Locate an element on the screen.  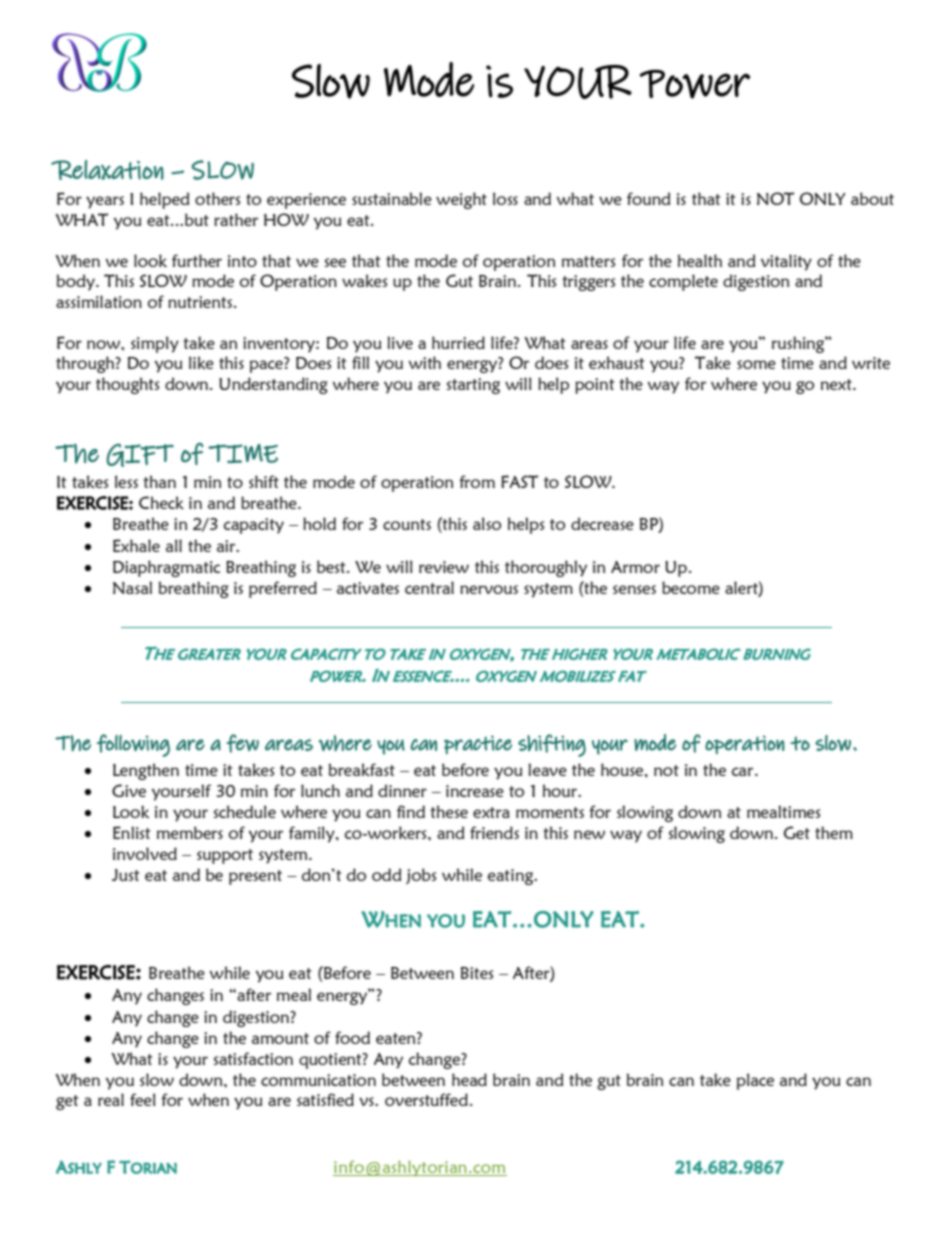
feel is located at coordinates (143, 1099).
